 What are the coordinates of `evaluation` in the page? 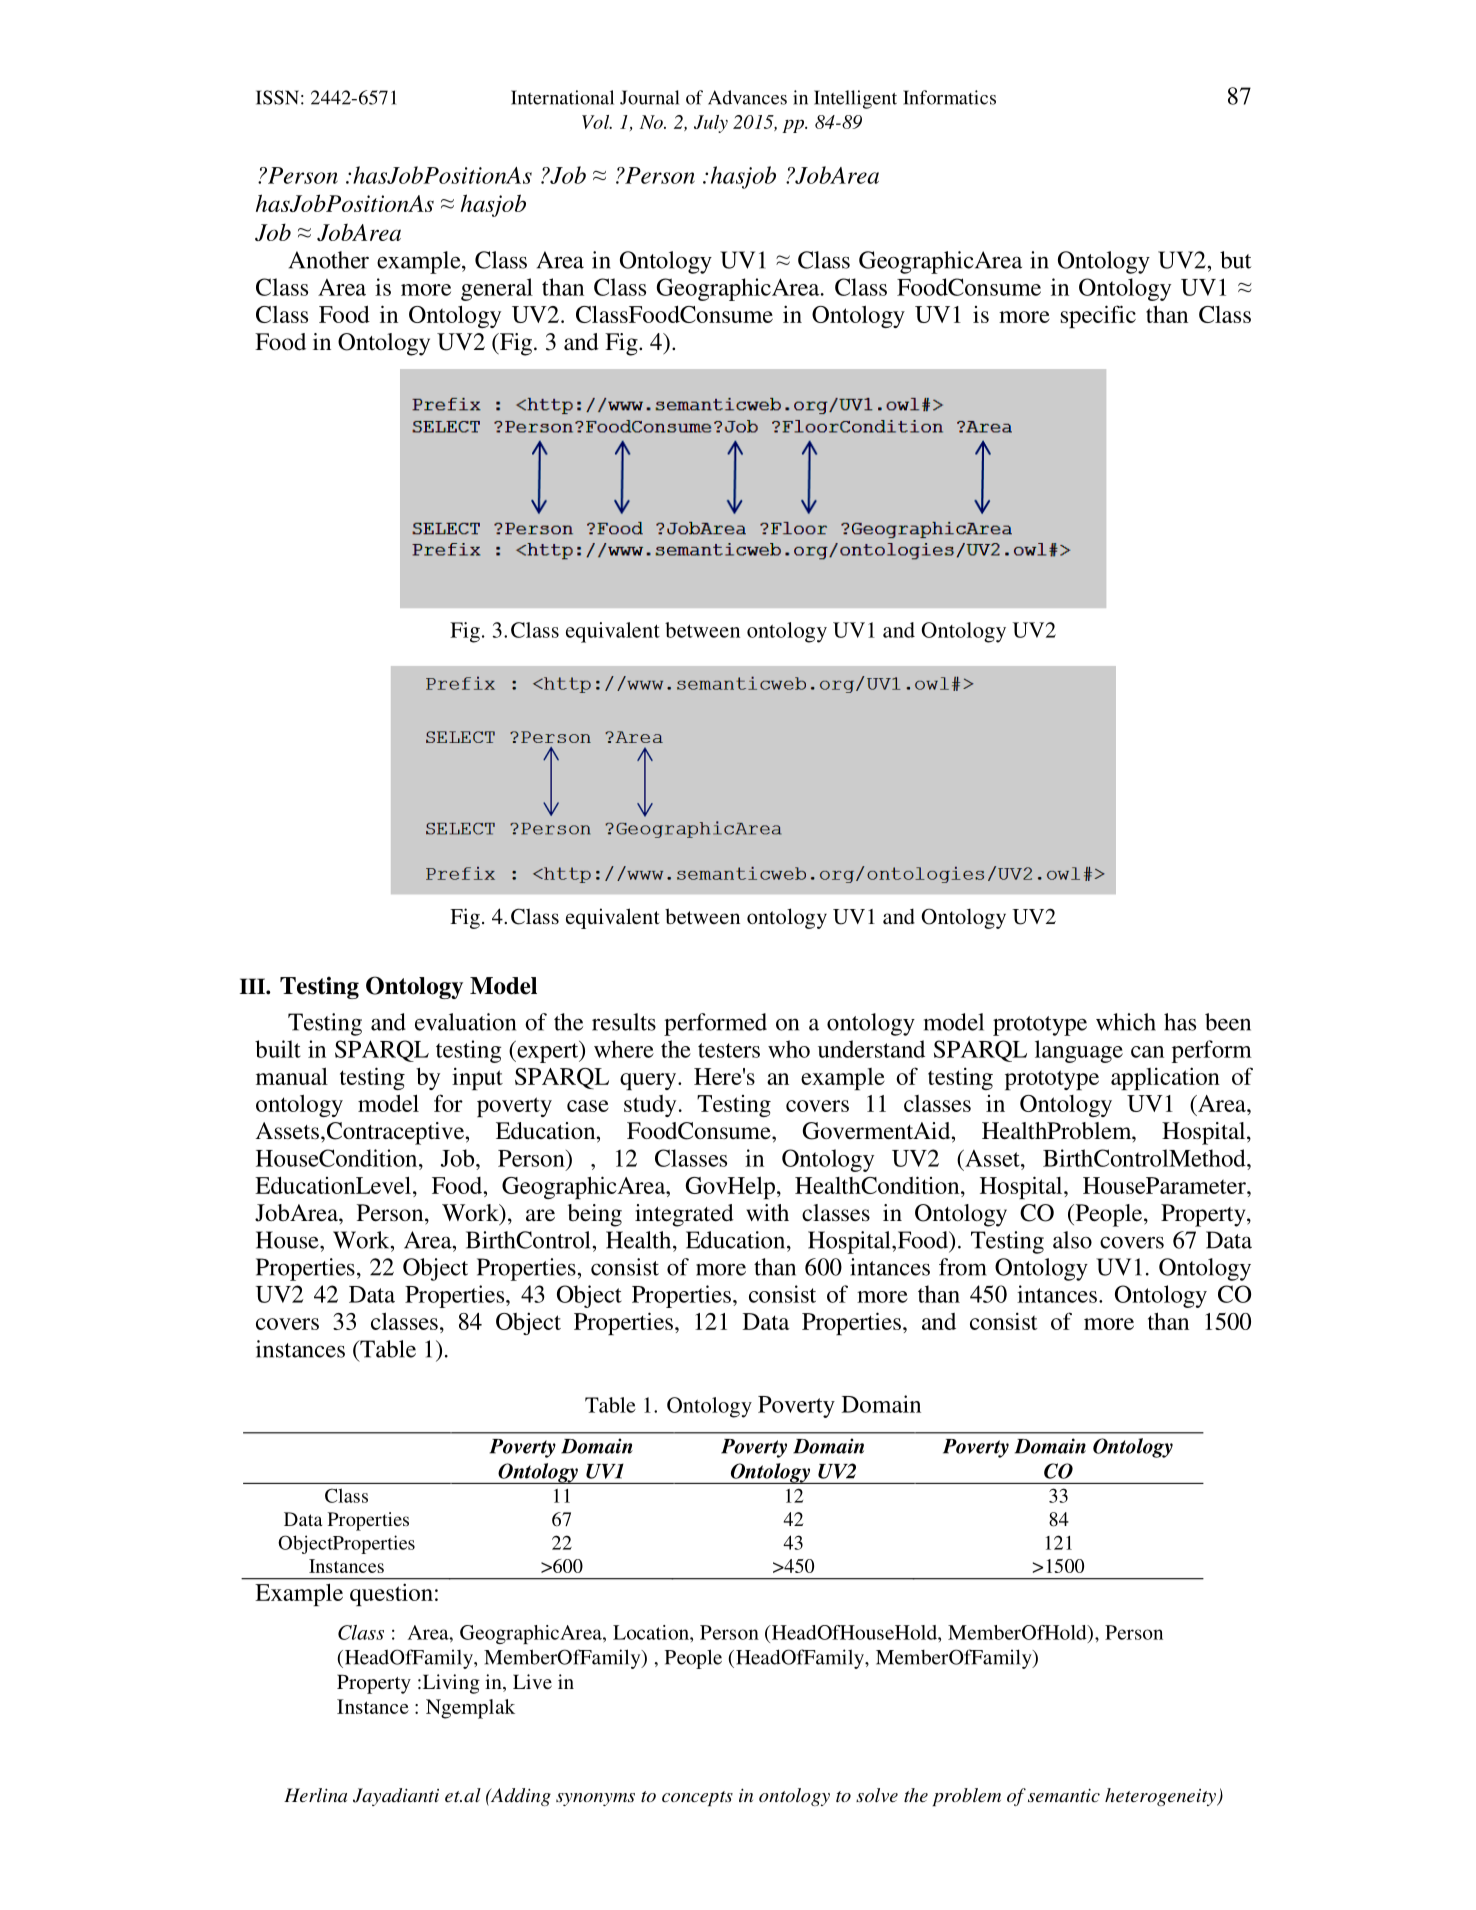 It's located at (465, 1022).
